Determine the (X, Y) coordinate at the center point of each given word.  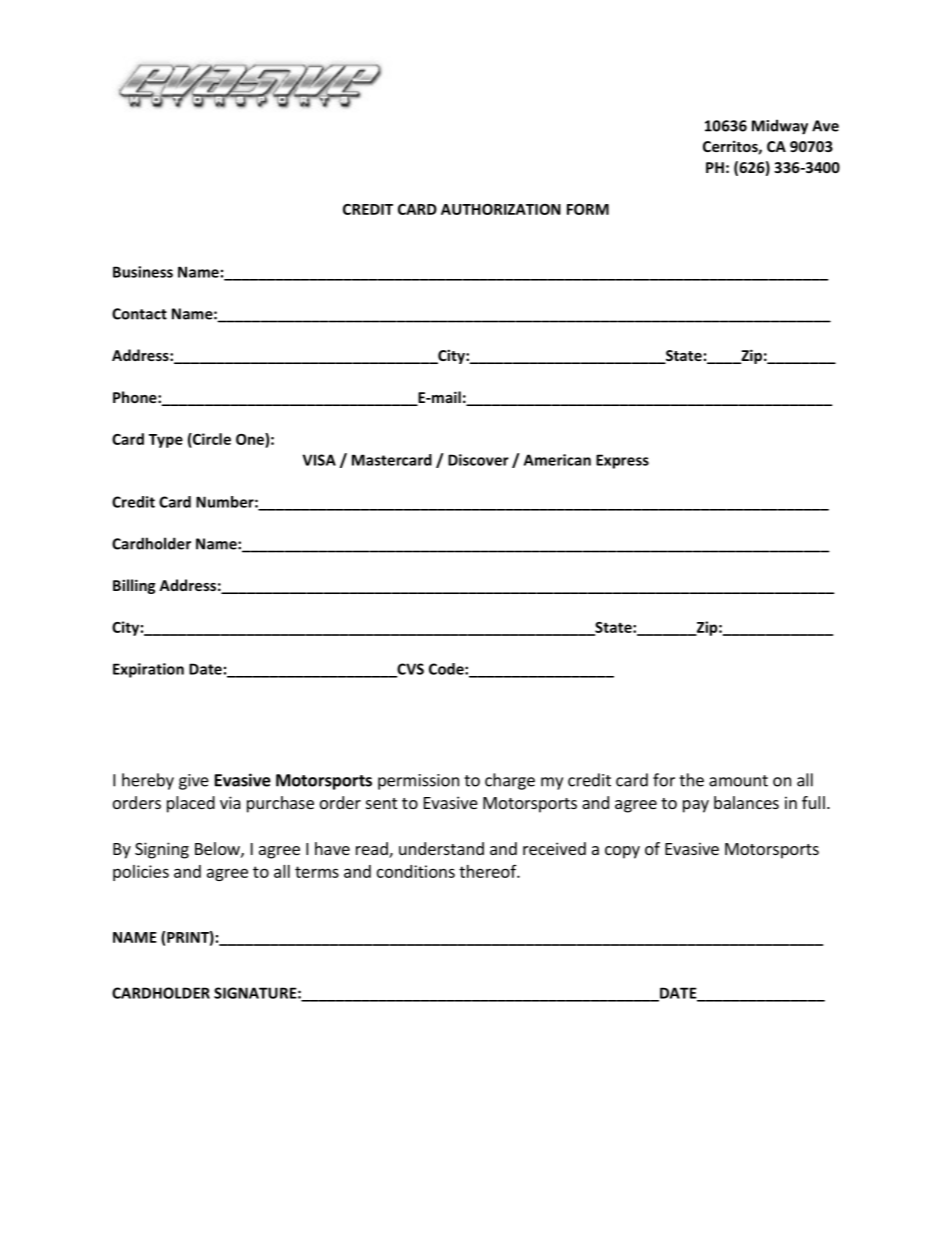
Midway (780, 127)
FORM (588, 209)
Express (622, 461)
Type (166, 441)
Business (143, 272)
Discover (478, 460)
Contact (139, 314)
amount (738, 781)
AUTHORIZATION (501, 209)
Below (218, 849)
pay (696, 806)
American (557, 460)
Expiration (148, 670)
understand (441, 848)
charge (510, 781)
